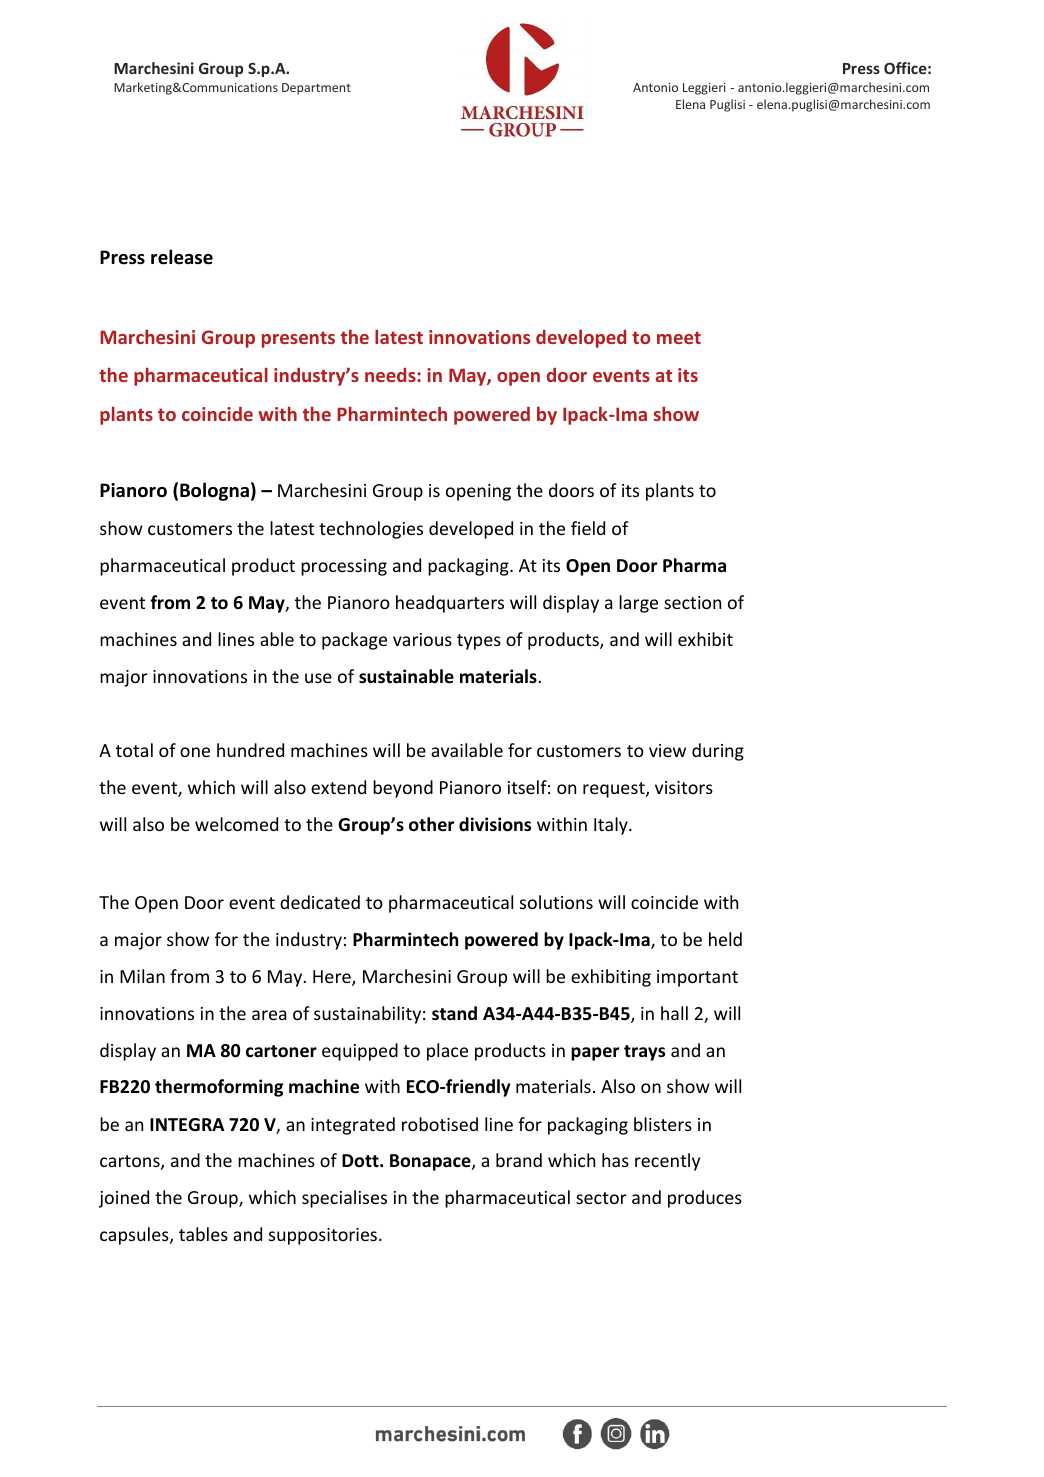 The width and height of the document is (1044, 1477). Describe the element at coordinates (679, 337) in the document. I see `meet` at that location.
